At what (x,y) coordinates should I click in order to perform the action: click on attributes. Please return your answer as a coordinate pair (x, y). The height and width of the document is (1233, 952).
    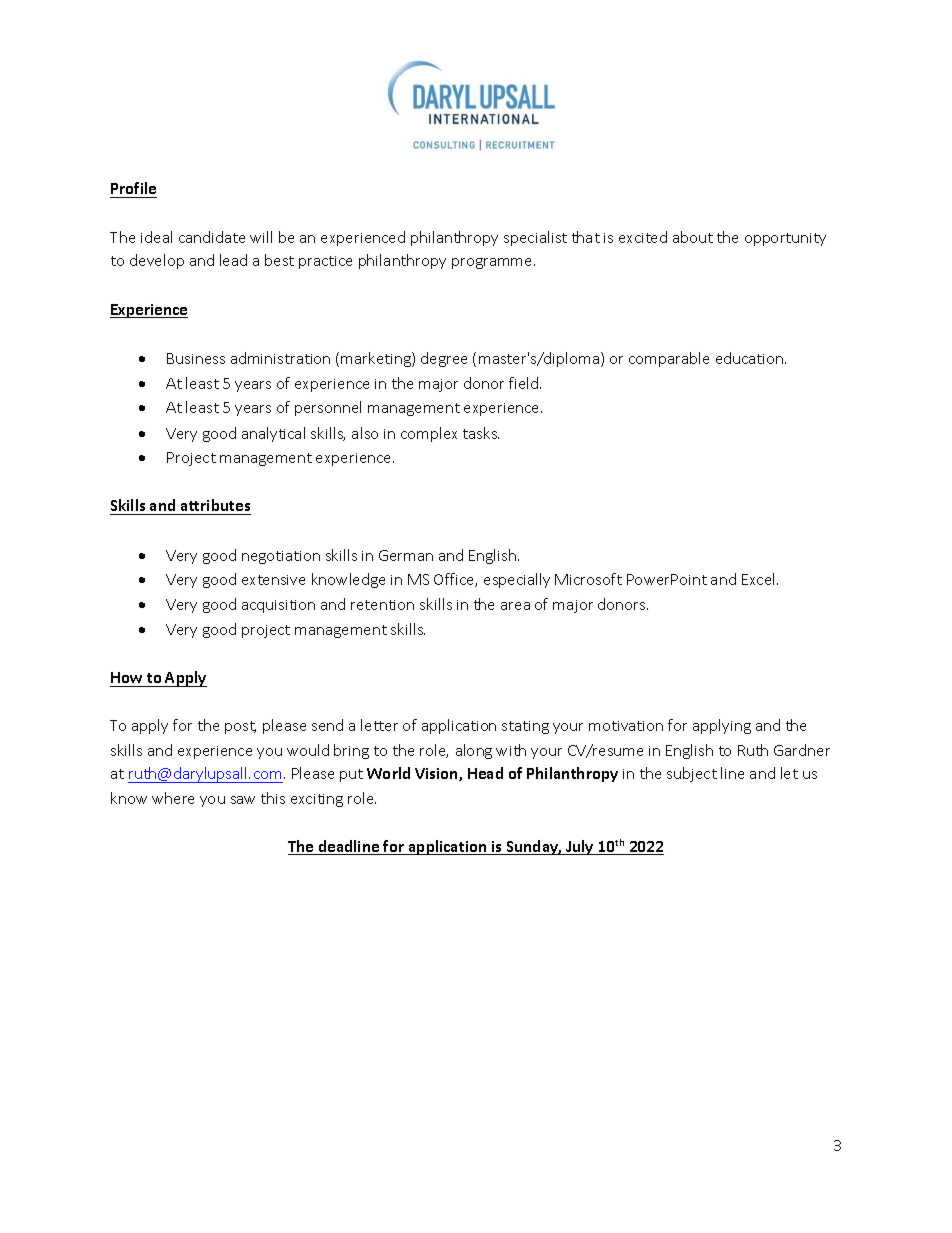
    Looking at the image, I should click on (215, 507).
